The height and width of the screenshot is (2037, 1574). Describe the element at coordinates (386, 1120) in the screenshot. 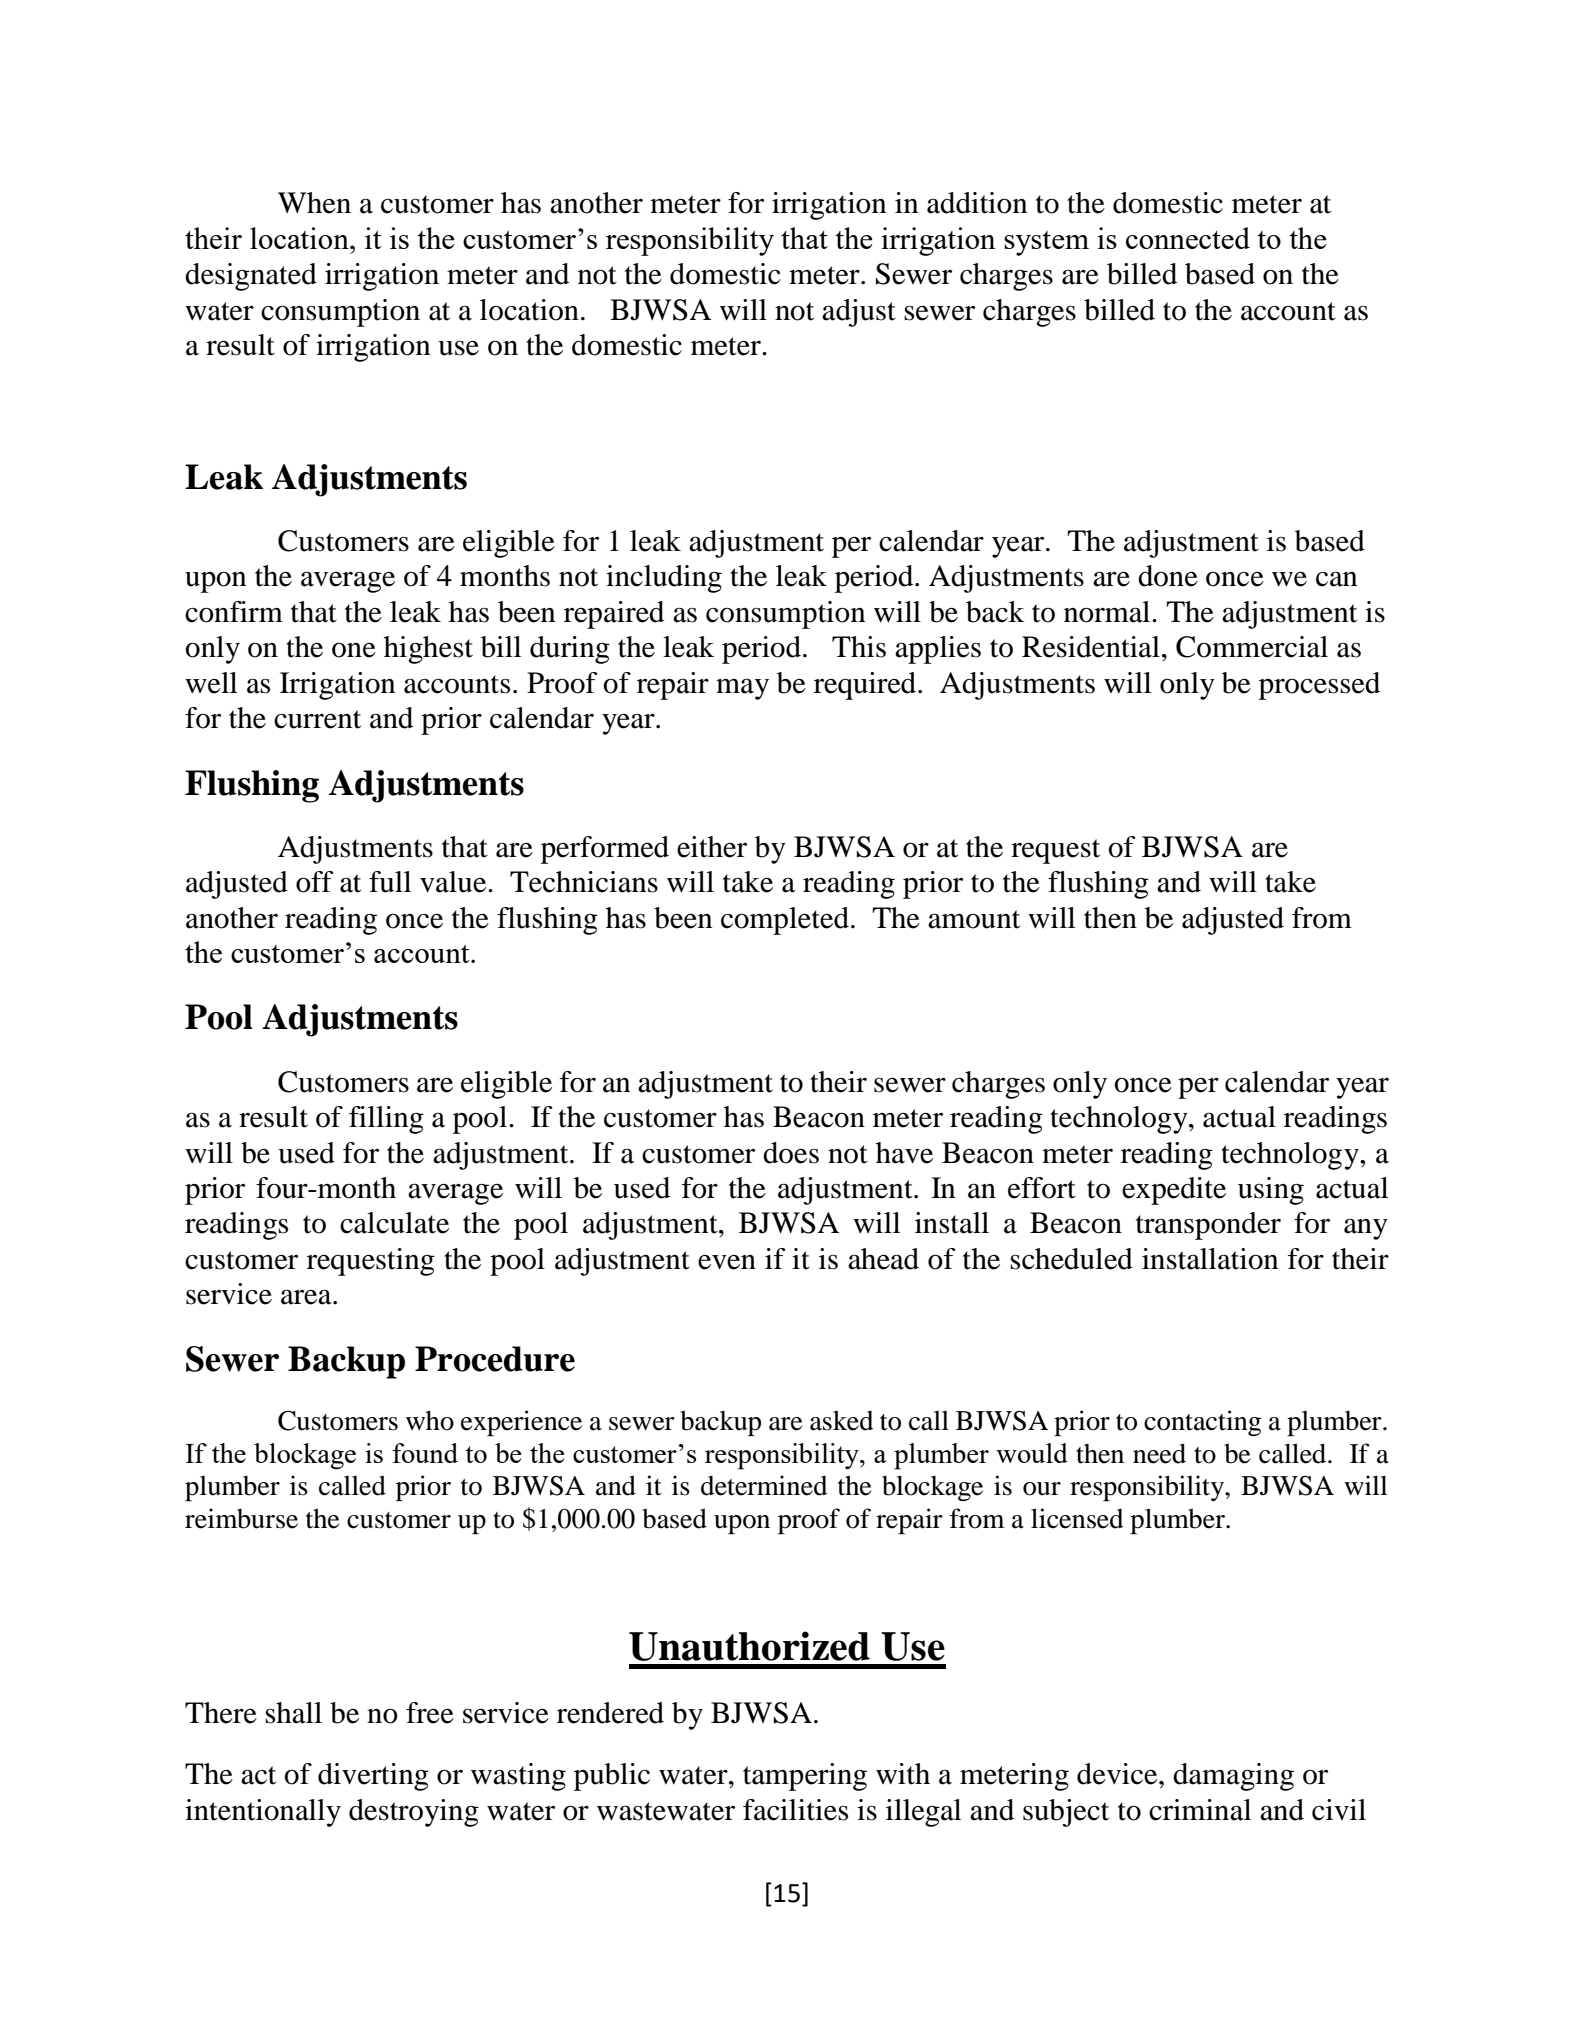

I see `filling` at that location.
